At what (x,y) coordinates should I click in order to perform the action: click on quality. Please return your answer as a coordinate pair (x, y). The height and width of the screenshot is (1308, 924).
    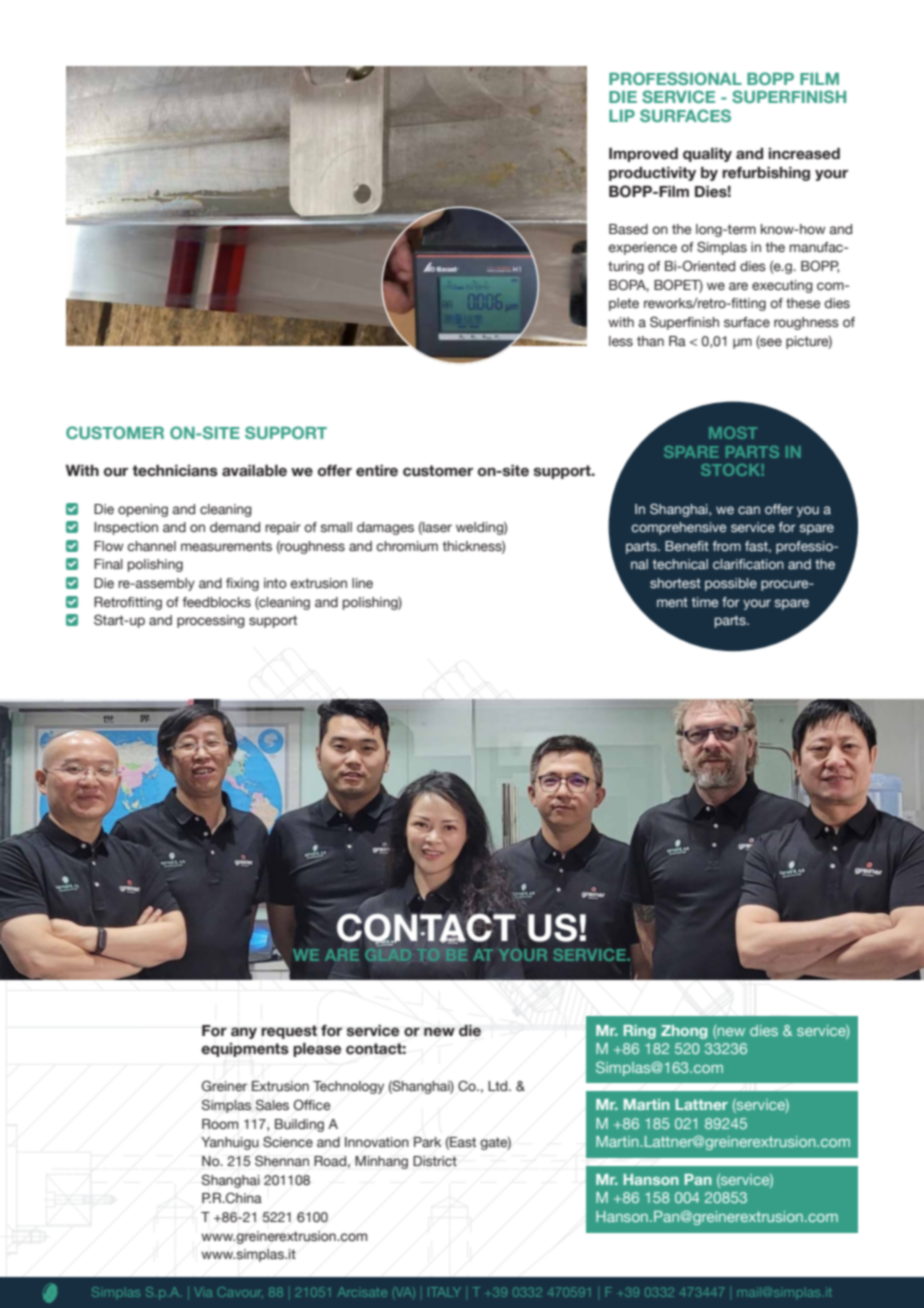
    Looking at the image, I should click on (707, 155).
